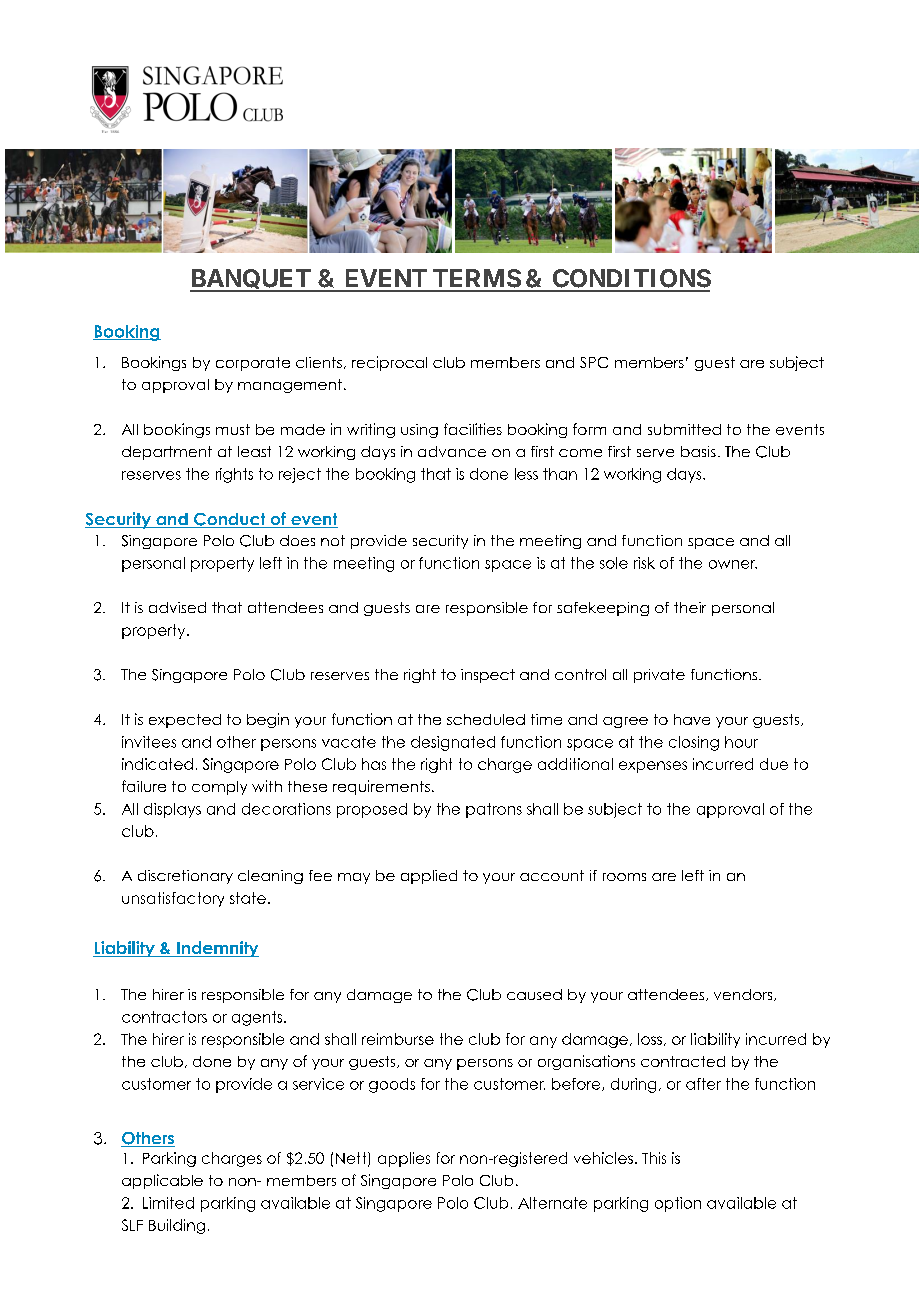  I want to click on applies, so click(404, 1159).
